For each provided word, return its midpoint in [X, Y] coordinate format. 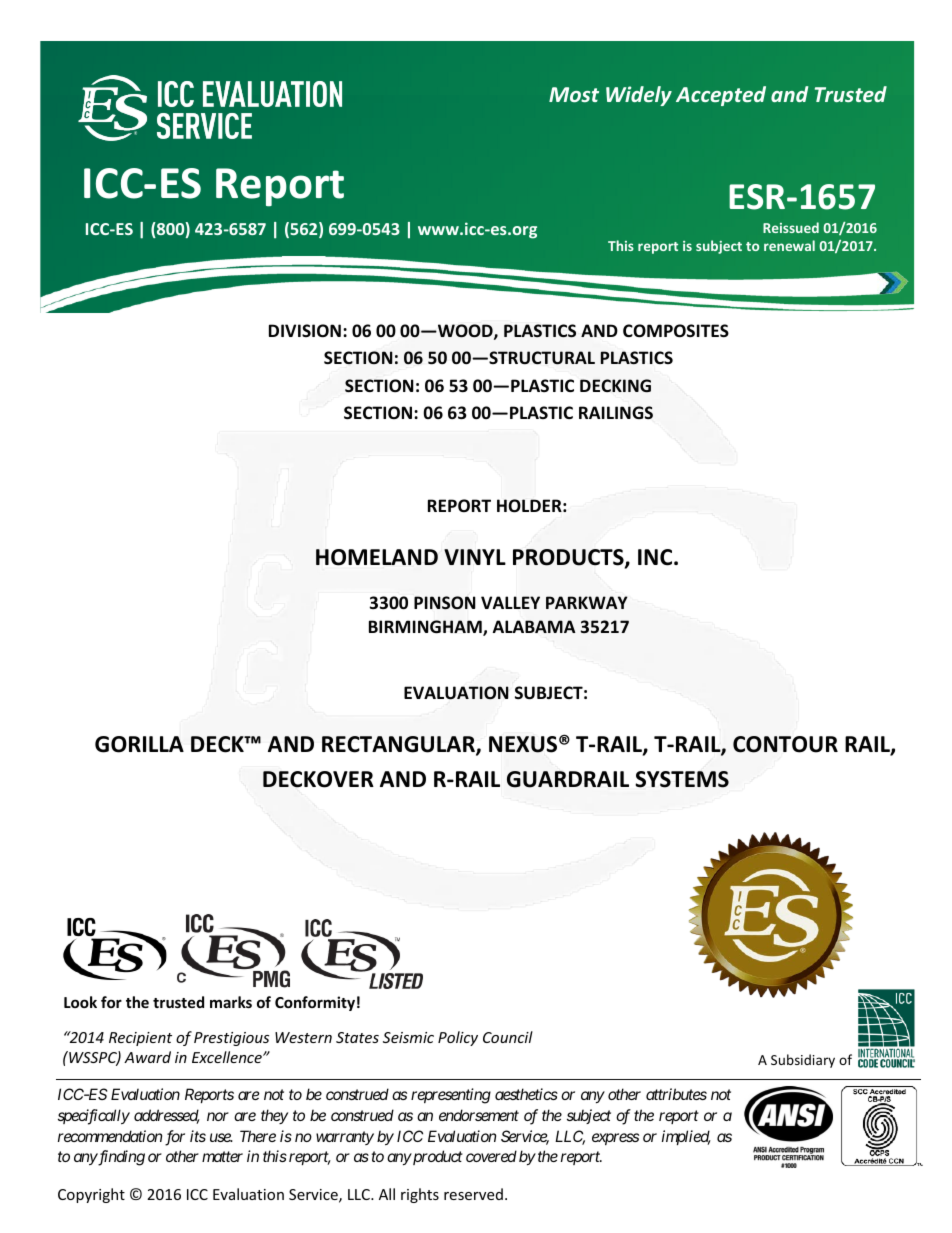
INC [656, 557]
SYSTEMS [682, 779]
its [198, 1136]
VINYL [475, 557]
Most [574, 94]
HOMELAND [377, 557]
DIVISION [305, 331]
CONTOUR [785, 744]
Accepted [721, 96]
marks [231, 1002]
